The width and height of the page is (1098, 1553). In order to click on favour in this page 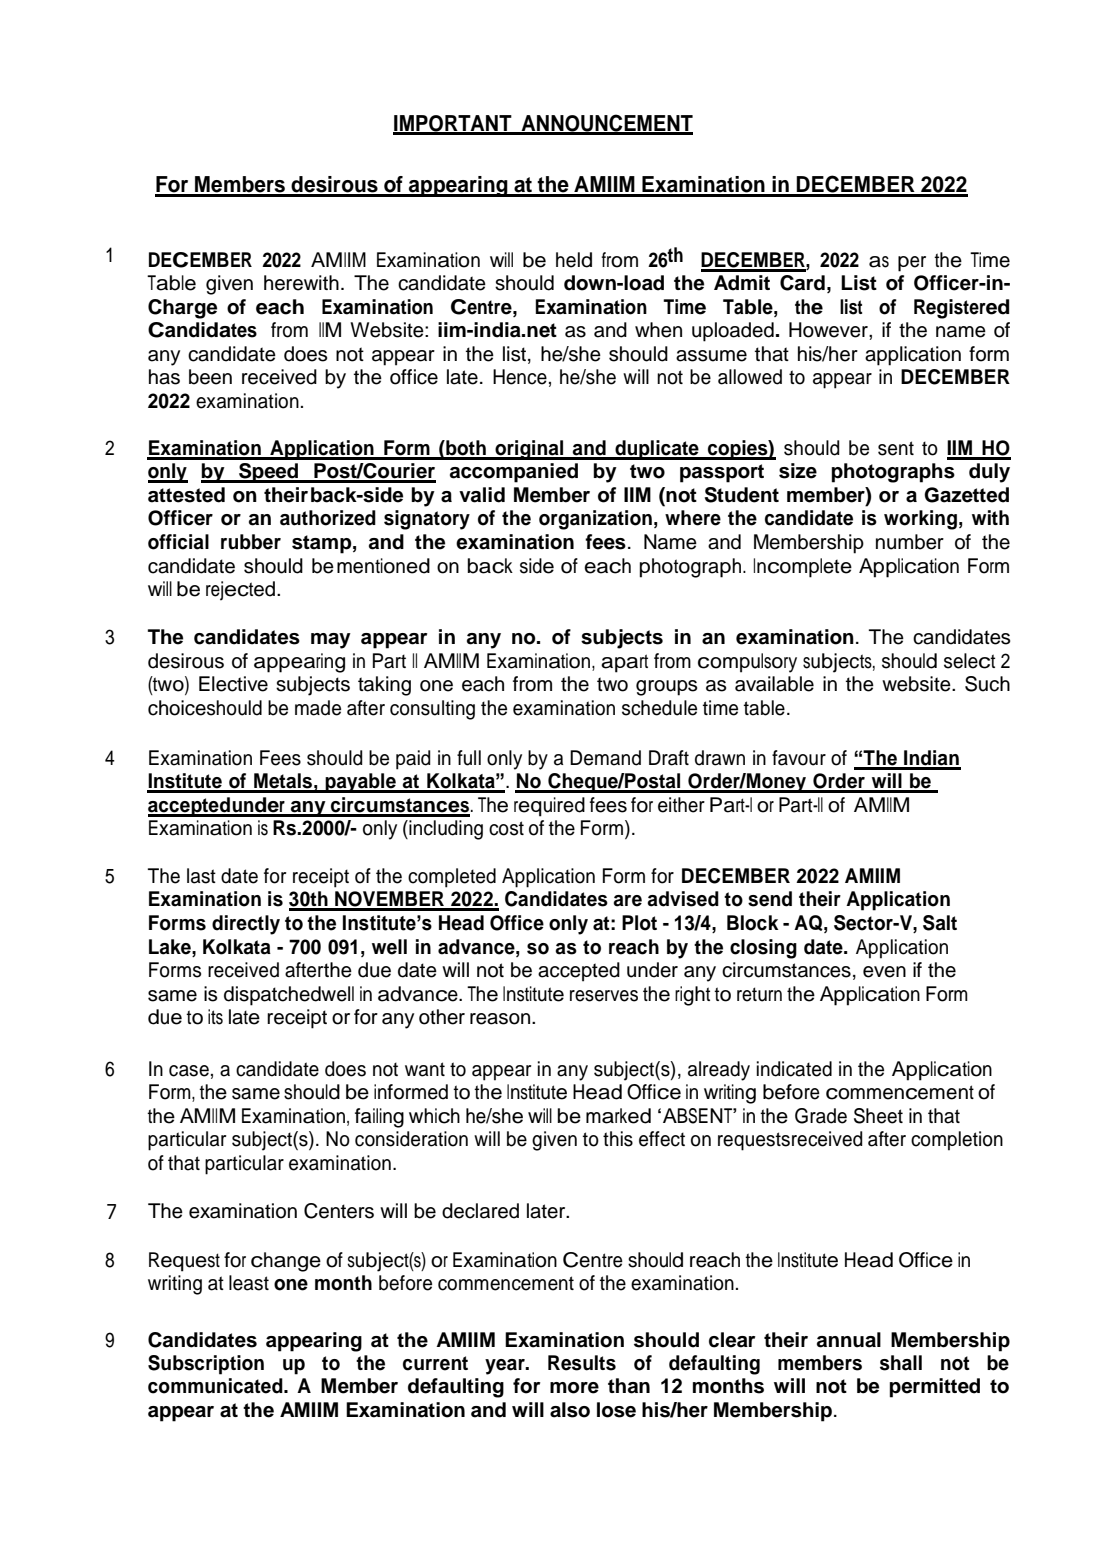, I will do `click(799, 758)`.
